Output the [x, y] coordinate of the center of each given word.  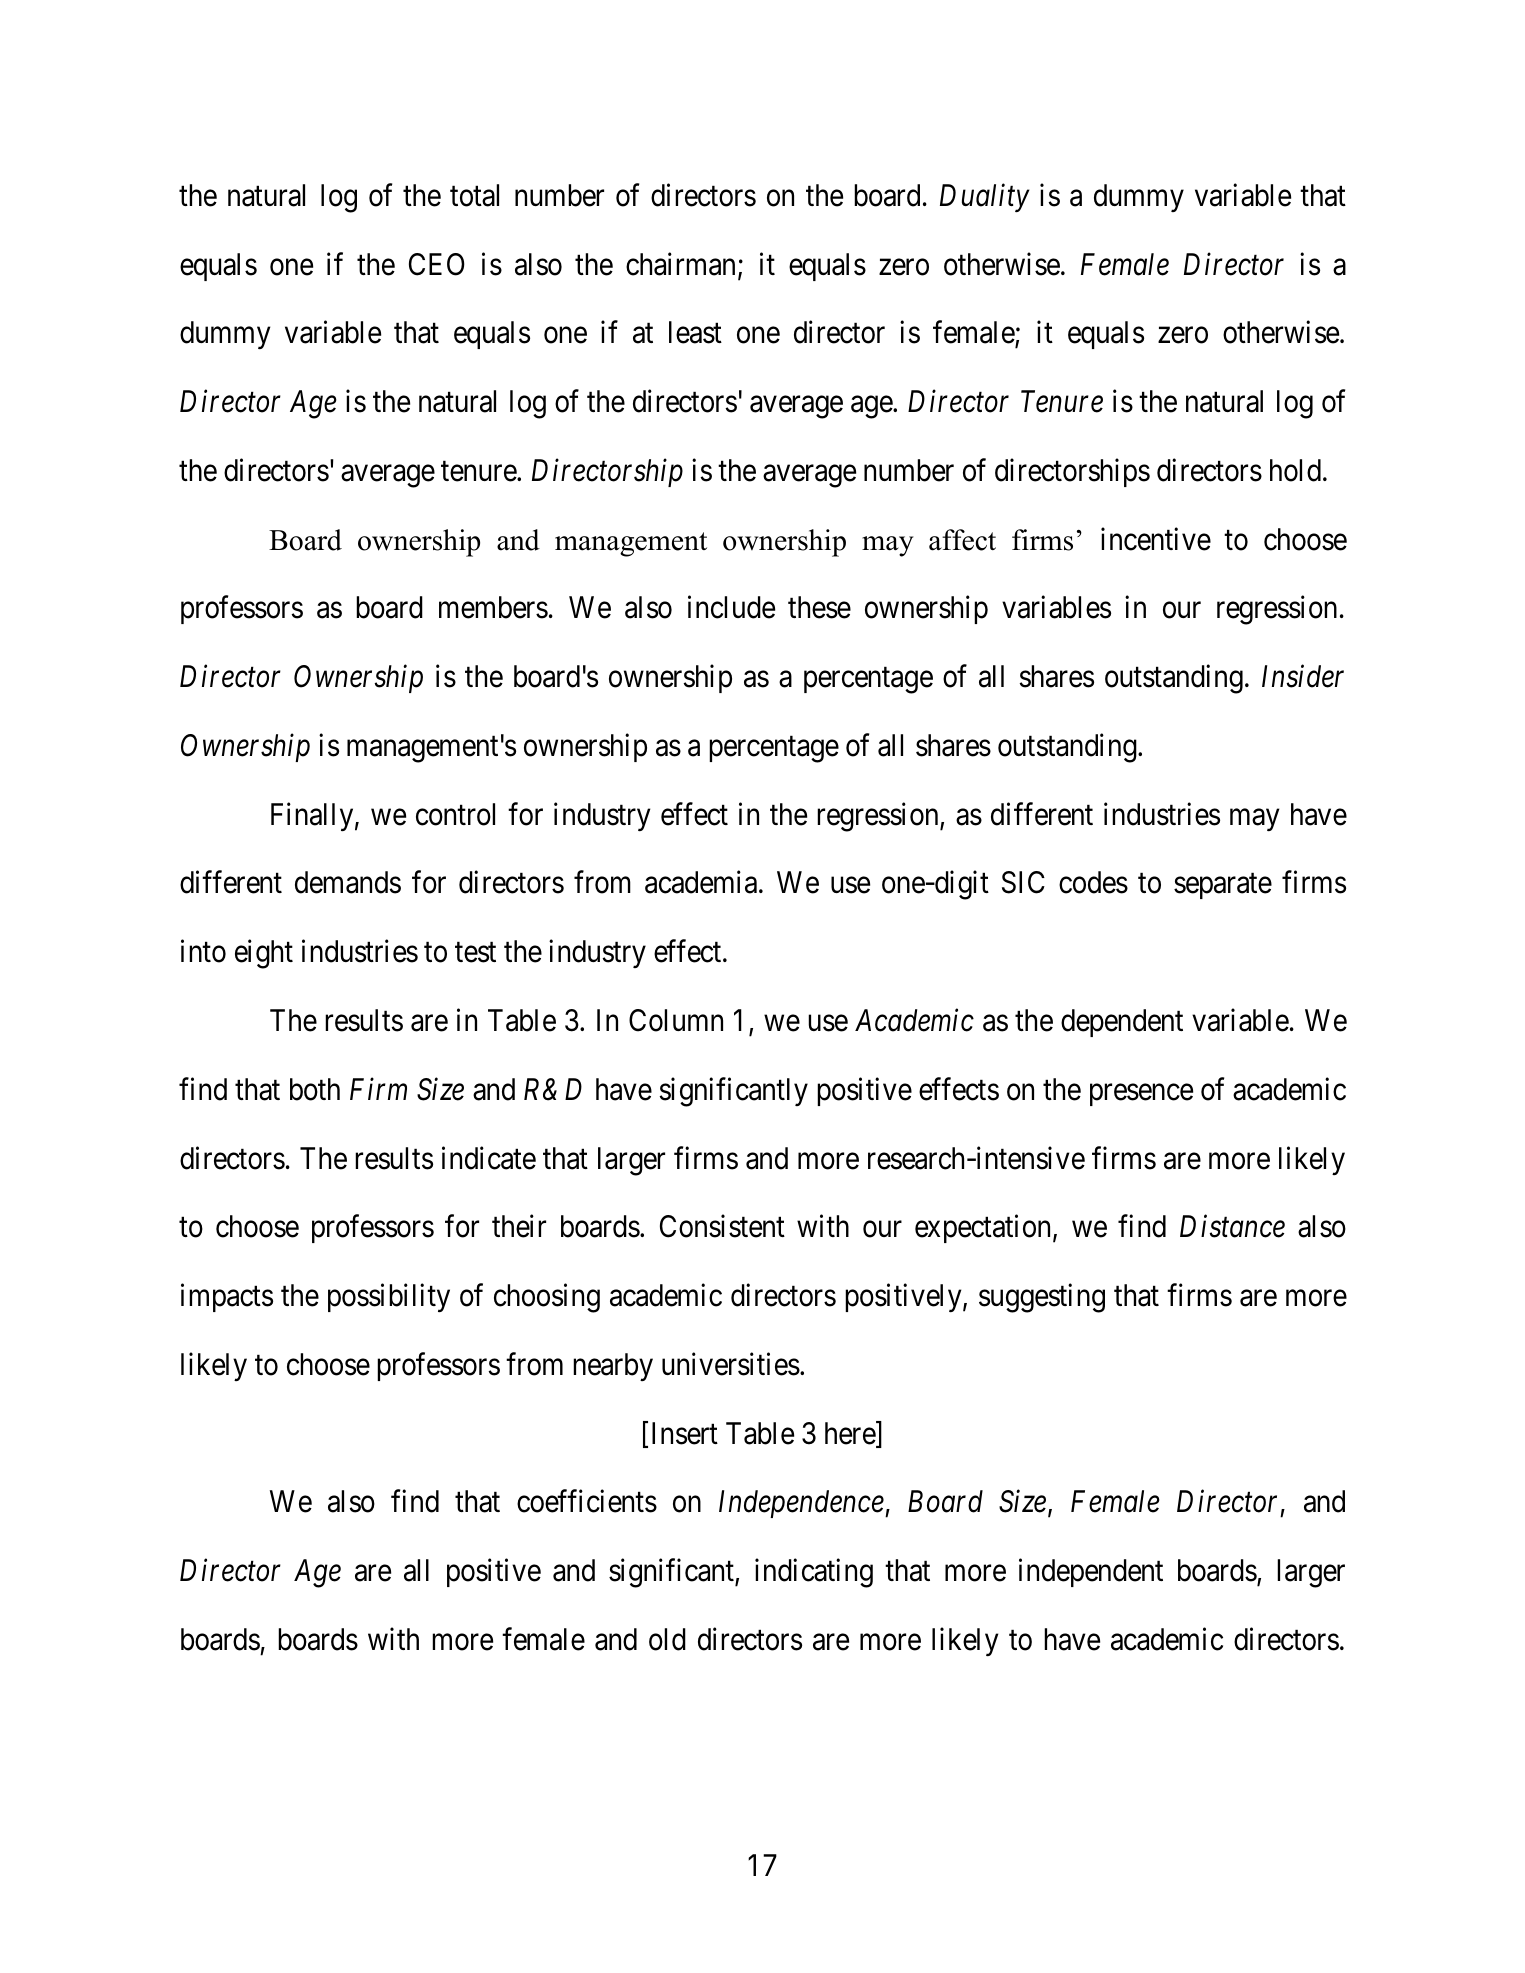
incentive [1156, 539]
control [455, 814]
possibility [389, 1298]
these [819, 607]
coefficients [587, 1501]
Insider [1303, 676]
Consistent [722, 1226]
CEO [437, 264]
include [731, 607]
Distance [1232, 1227]
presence [1141, 1095]
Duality [985, 197]
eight [264, 954]
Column [676, 1020]
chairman [680, 264]
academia [702, 882]
